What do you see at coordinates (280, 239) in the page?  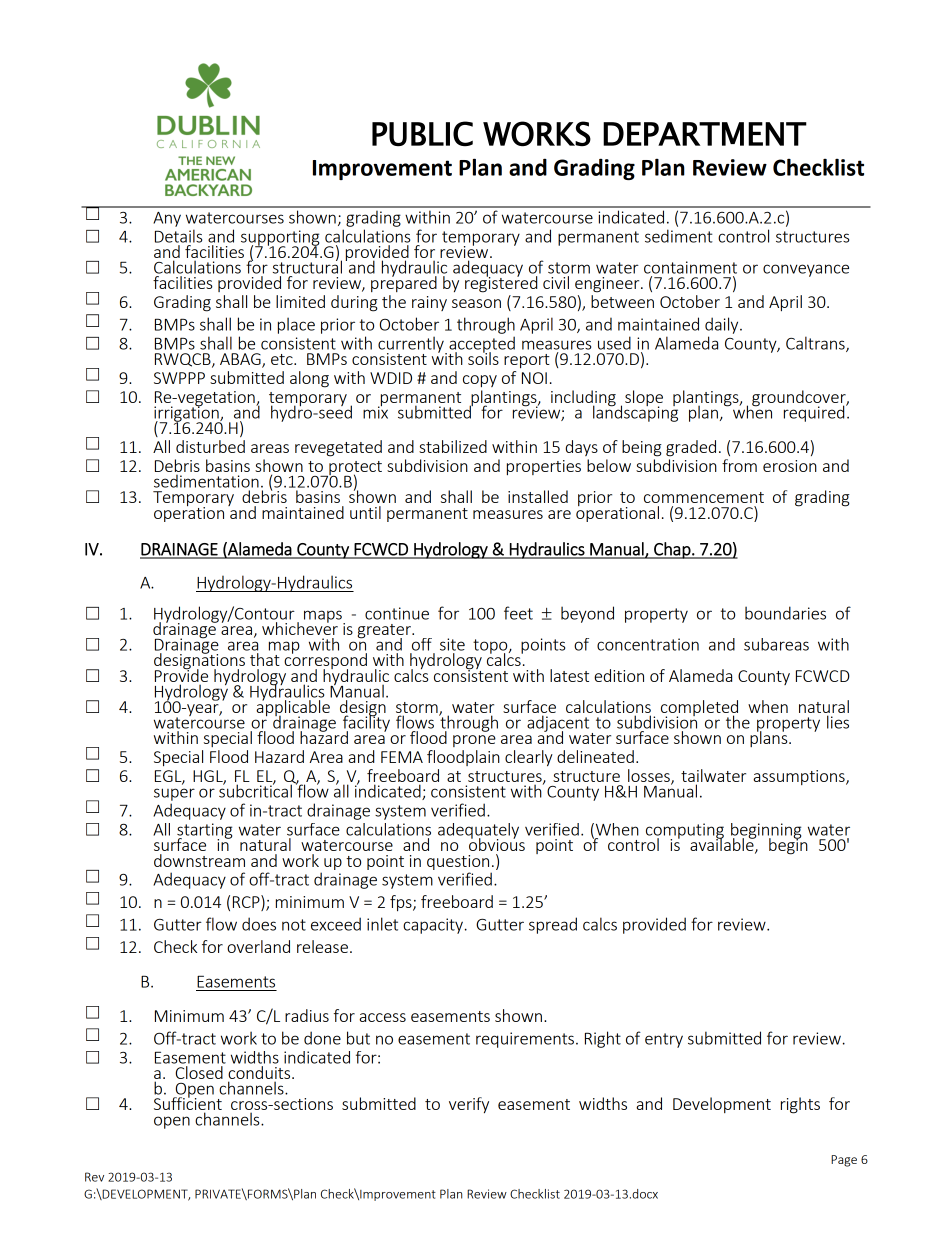 I see `supporting` at bounding box center [280, 239].
